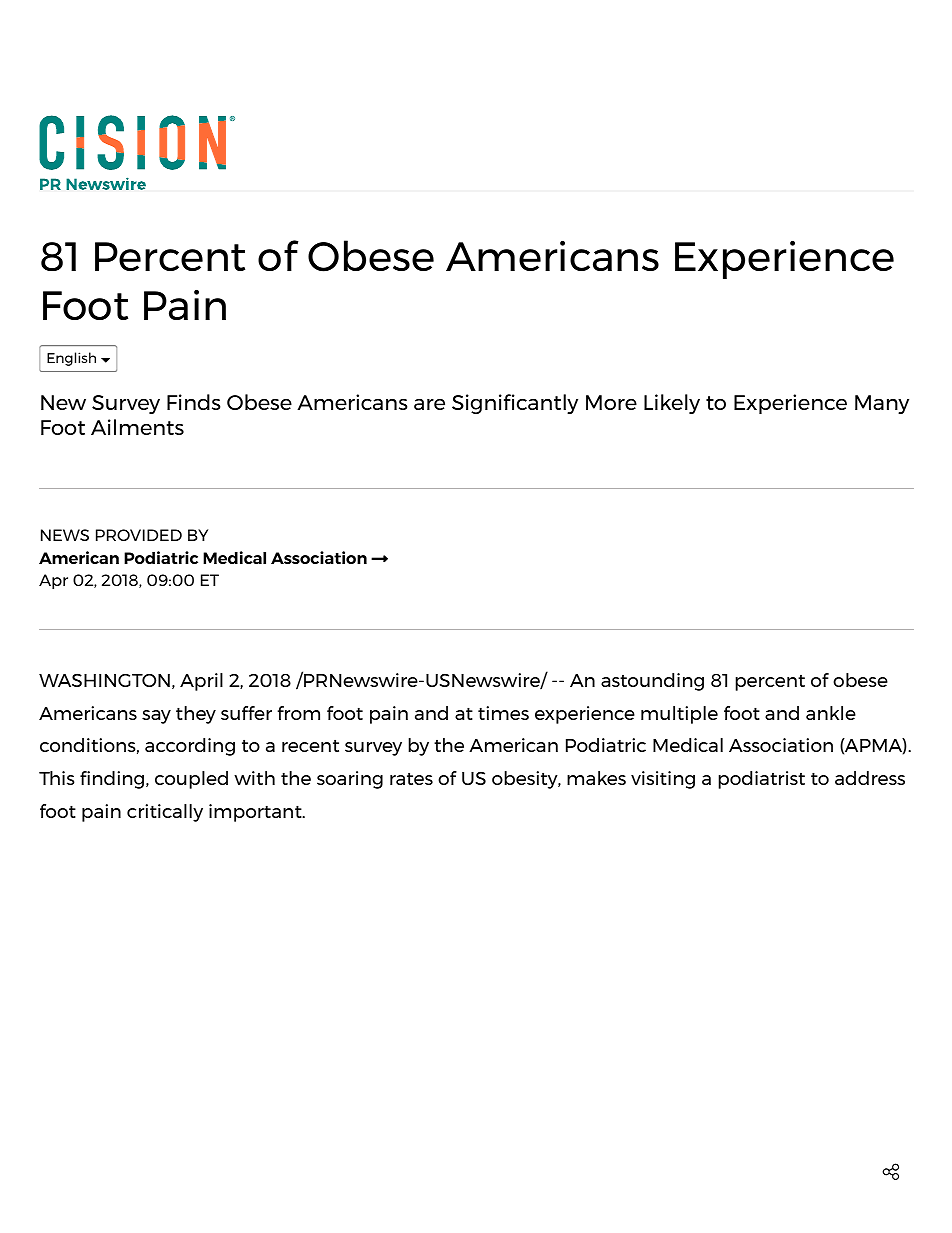  What do you see at coordinates (104, 680) in the page?
I see `WASHINGTON` at bounding box center [104, 680].
